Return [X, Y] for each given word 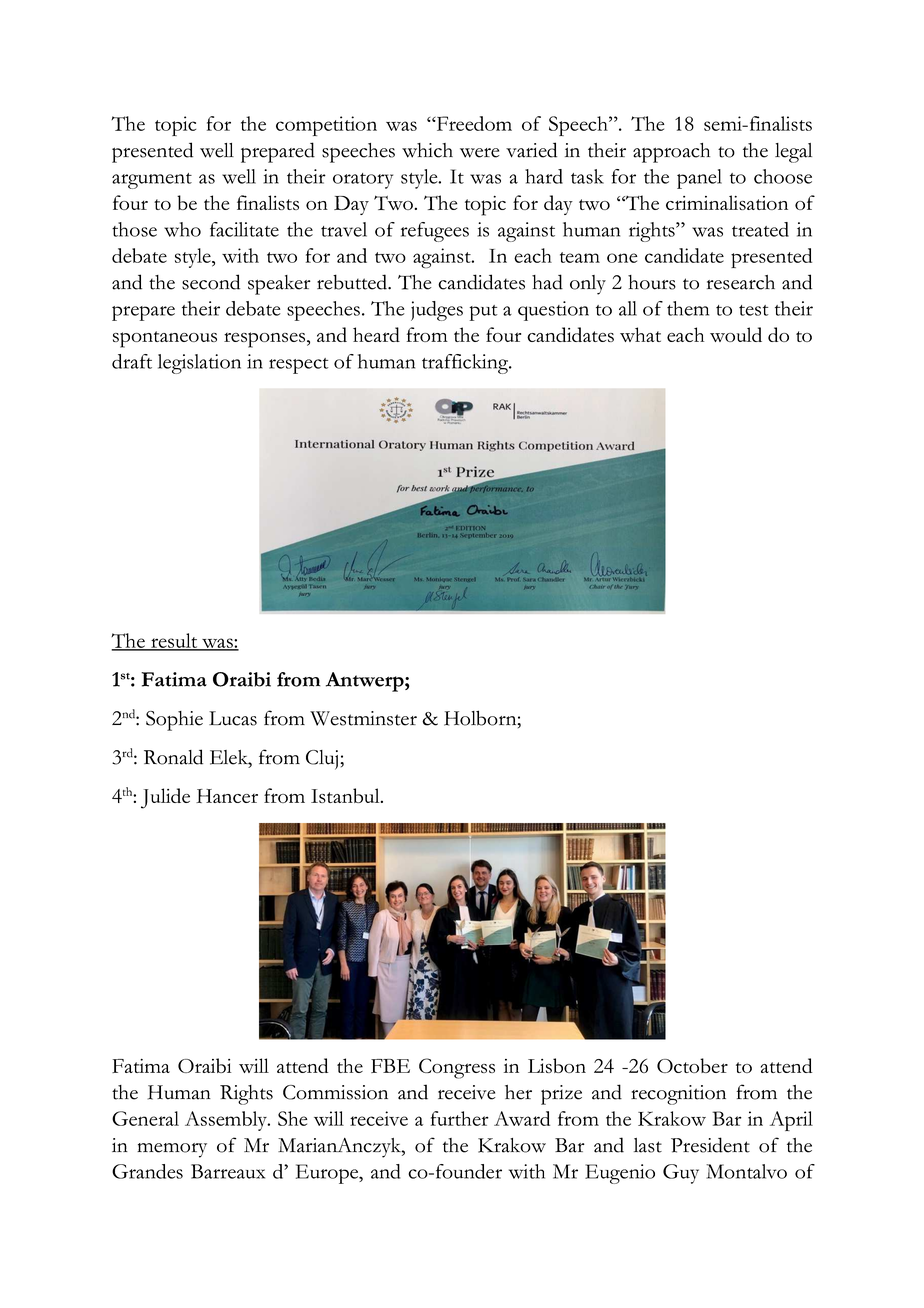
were [480, 153]
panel [699, 179]
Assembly [227, 1121]
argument [152, 181]
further [460, 1118]
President [710, 1145]
